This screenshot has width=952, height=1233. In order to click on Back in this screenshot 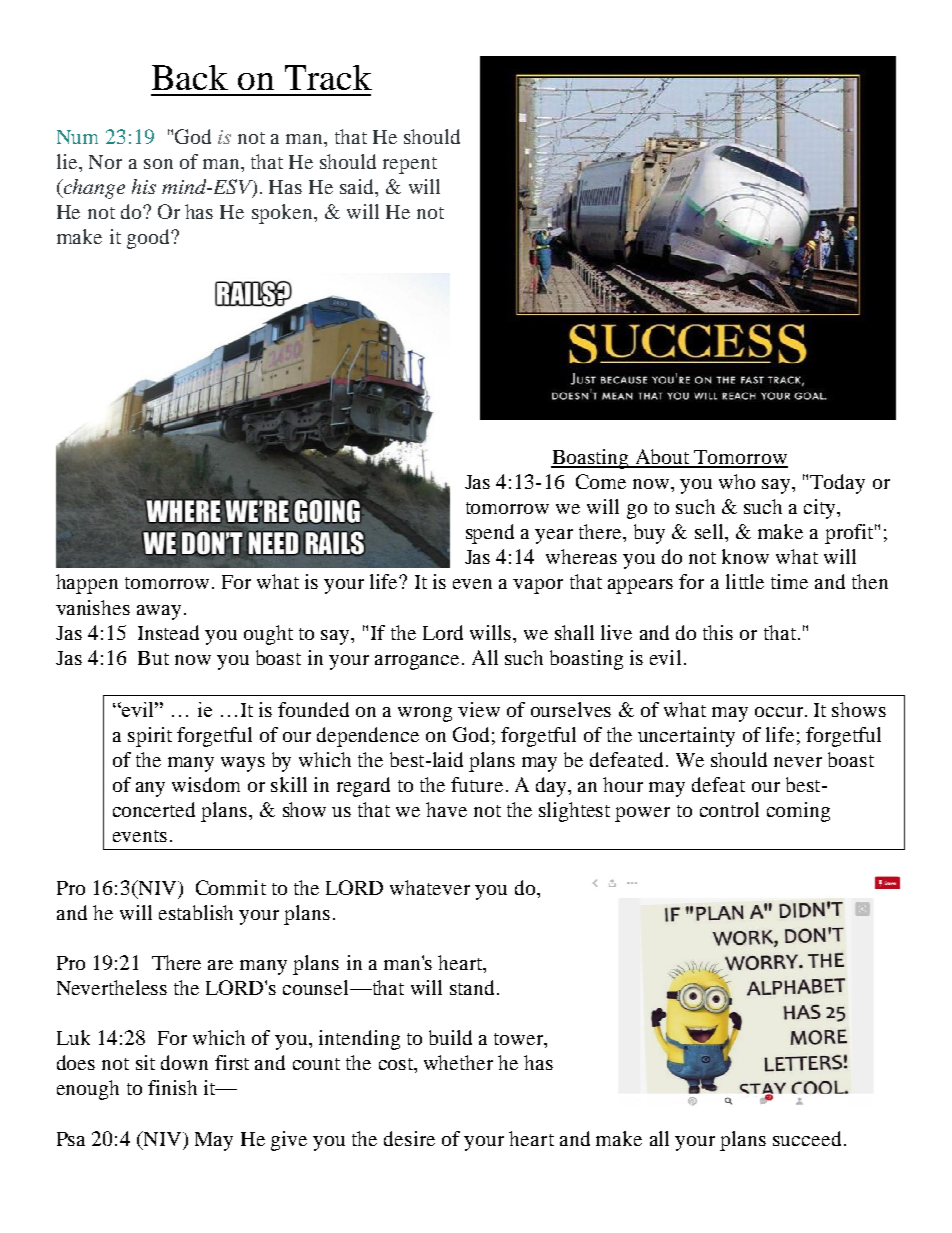, I will do `click(190, 77)`.
